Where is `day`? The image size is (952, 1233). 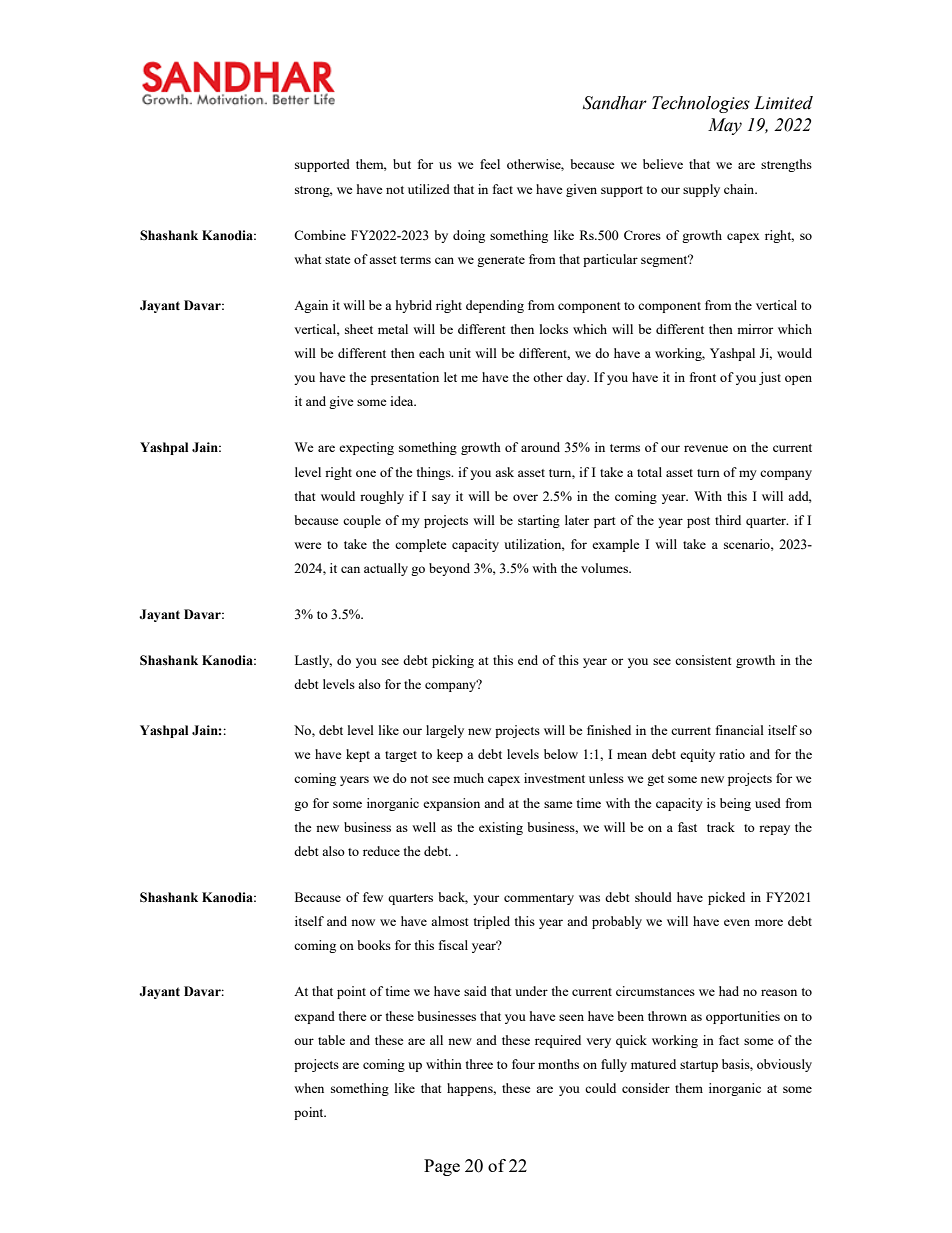
day is located at coordinates (577, 378).
